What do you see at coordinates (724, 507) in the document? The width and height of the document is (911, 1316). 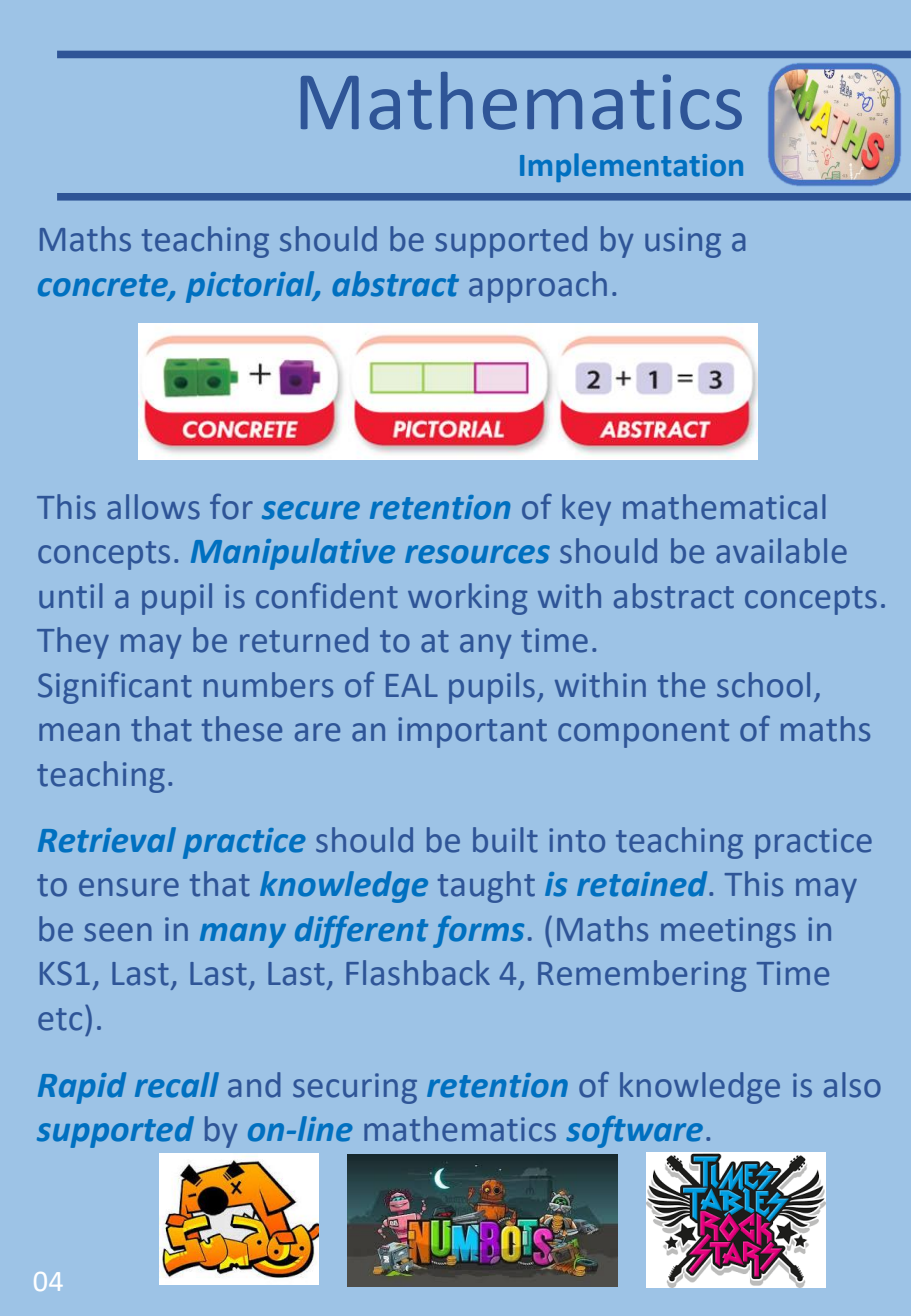 I see `mathematical` at bounding box center [724, 507].
